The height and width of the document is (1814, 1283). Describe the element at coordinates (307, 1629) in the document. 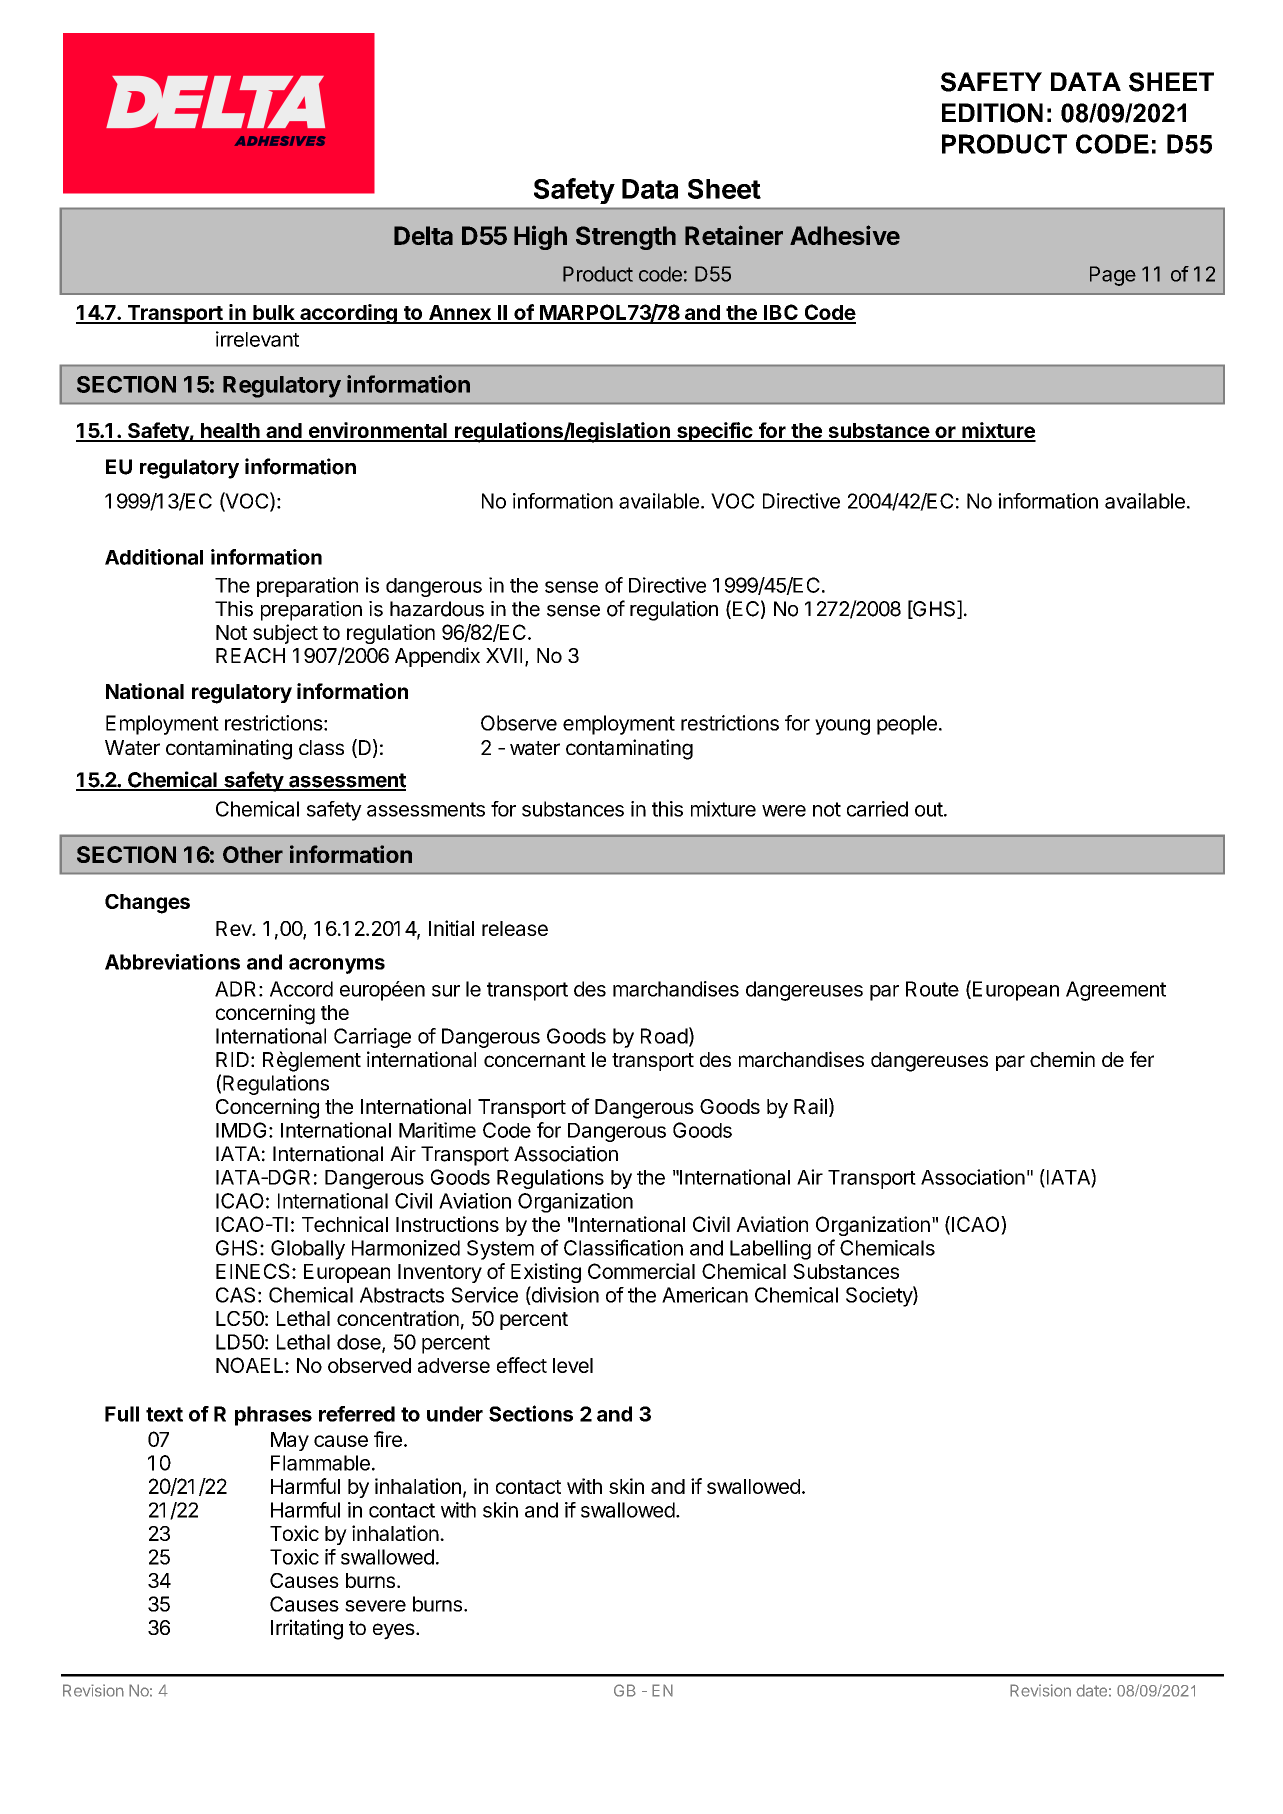

I see `Irritating` at that location.
